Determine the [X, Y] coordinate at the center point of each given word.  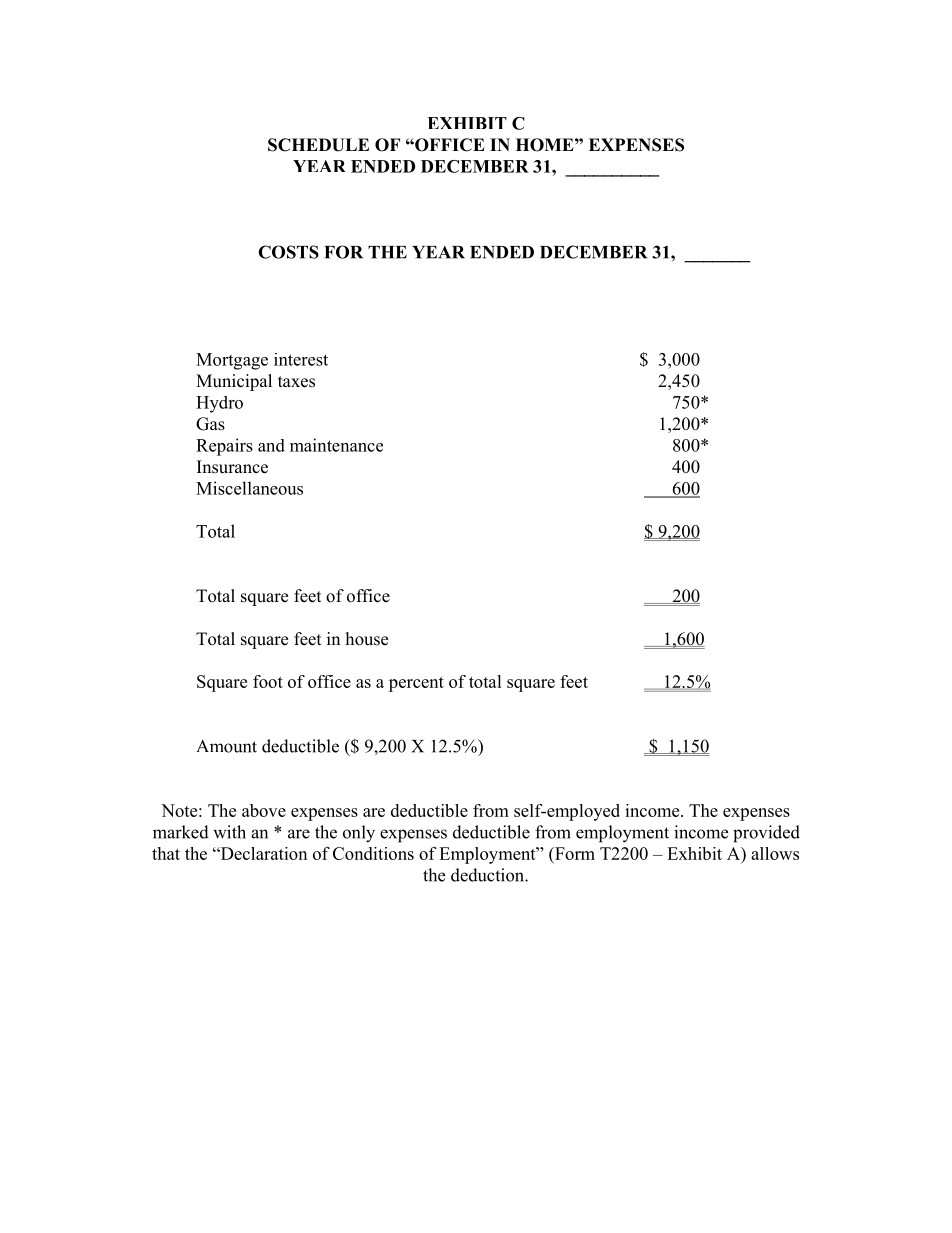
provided [766, 834]
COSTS [288, 252]
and [271, 445]
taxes [296, 382]
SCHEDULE [318, 145]
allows [775, 853]
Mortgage [232, 361]
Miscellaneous [249, 488]
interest [301, 359]
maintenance [336, 445]
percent [416, 684]
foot [268, 681]
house [367, 639]
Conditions [373, 853]
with [229, 832]
